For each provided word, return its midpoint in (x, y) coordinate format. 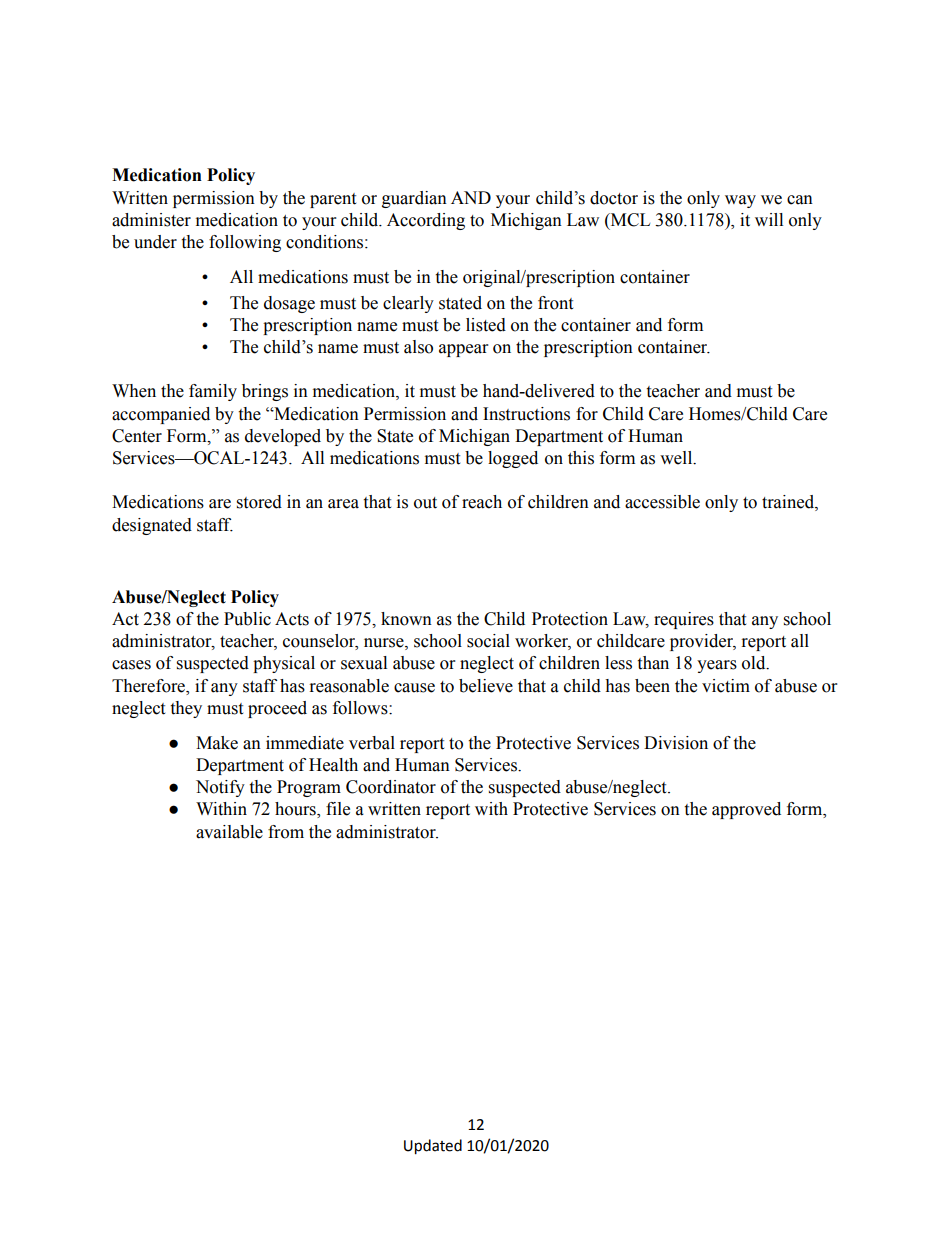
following (245, 243)
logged (513, 459)
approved (746, 810)
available (229, 832)
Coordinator (391, 787)
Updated (433, 1147)
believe (486, 686)
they (186, 709)
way (740, 201)
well (677, 458)
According (426, 221)
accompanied (161, 415)
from (286, 832)
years (717, 666)
